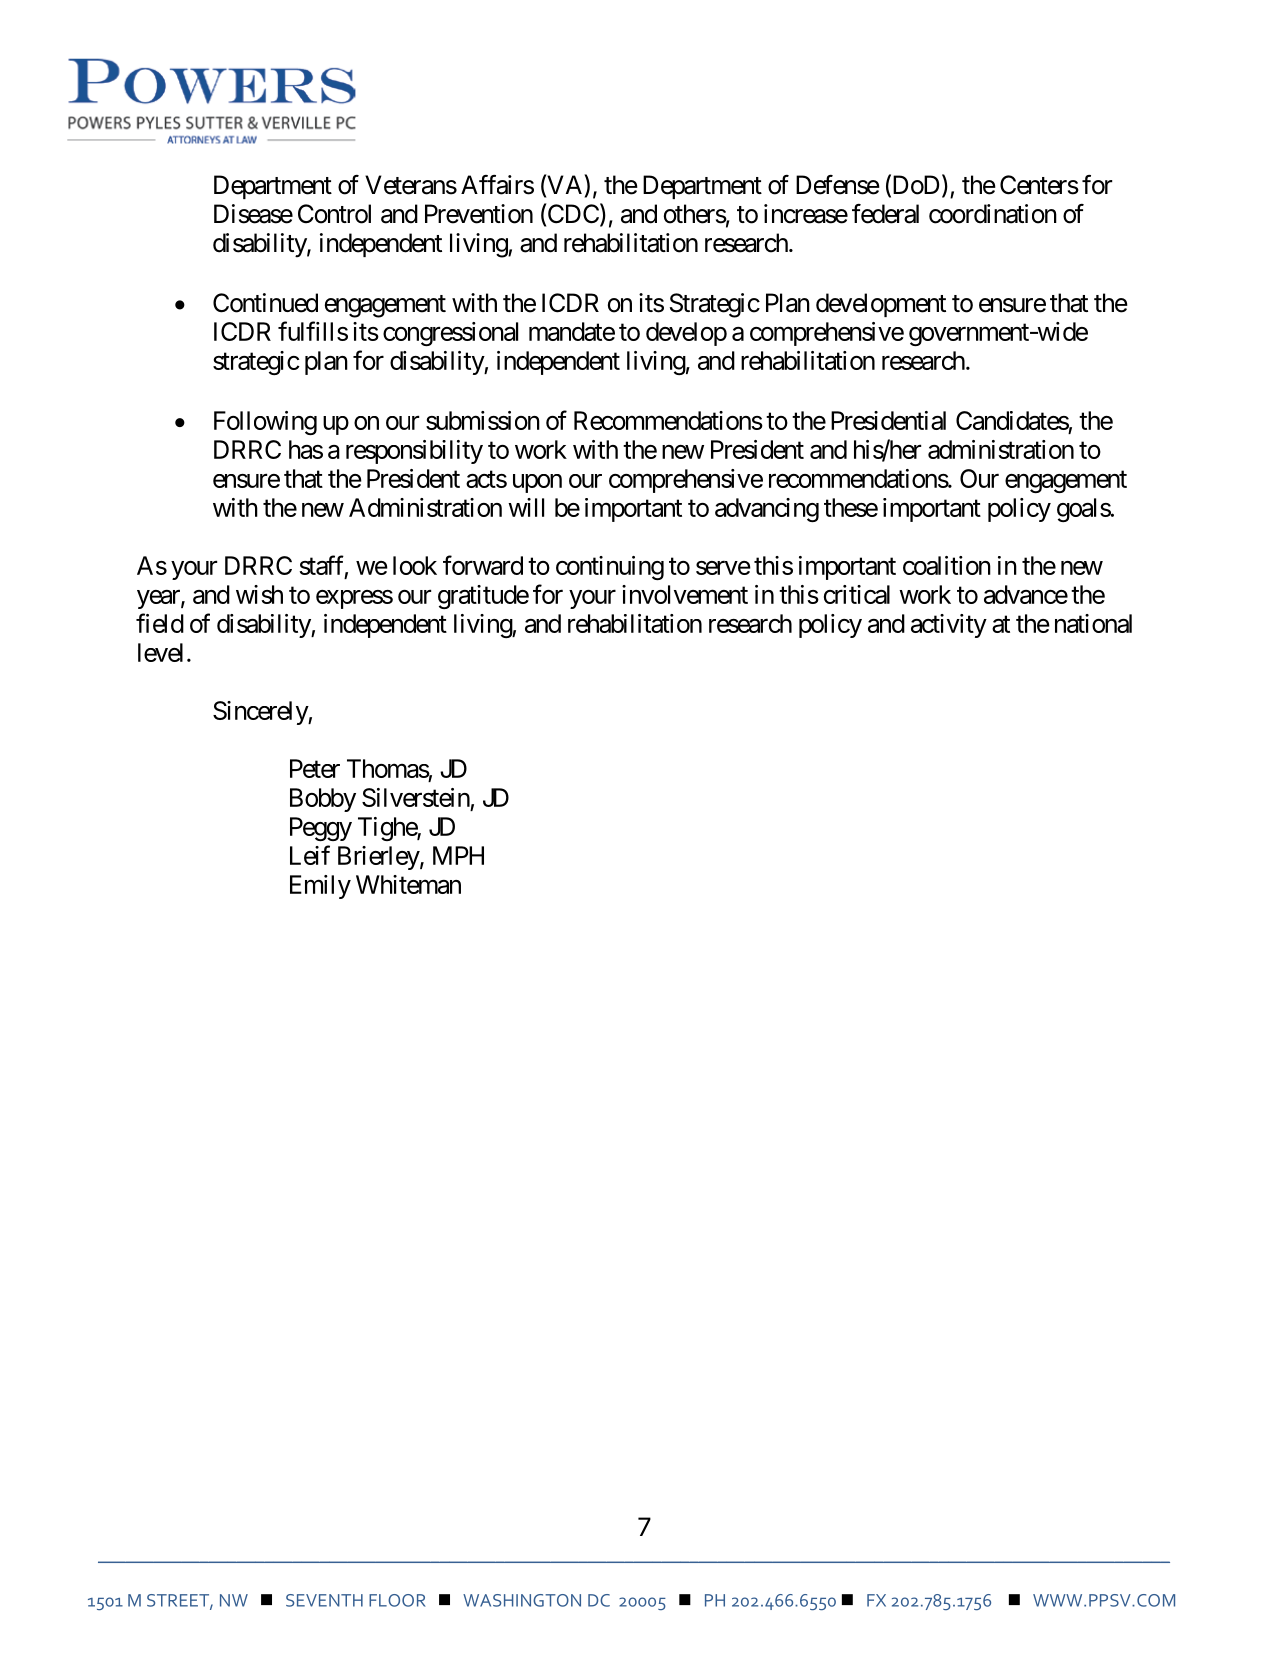 The image size is (1287, 1665). What do you see at coordinates (320, 887) in the page?
I see `Emily` at bounding box center [320, 887].
